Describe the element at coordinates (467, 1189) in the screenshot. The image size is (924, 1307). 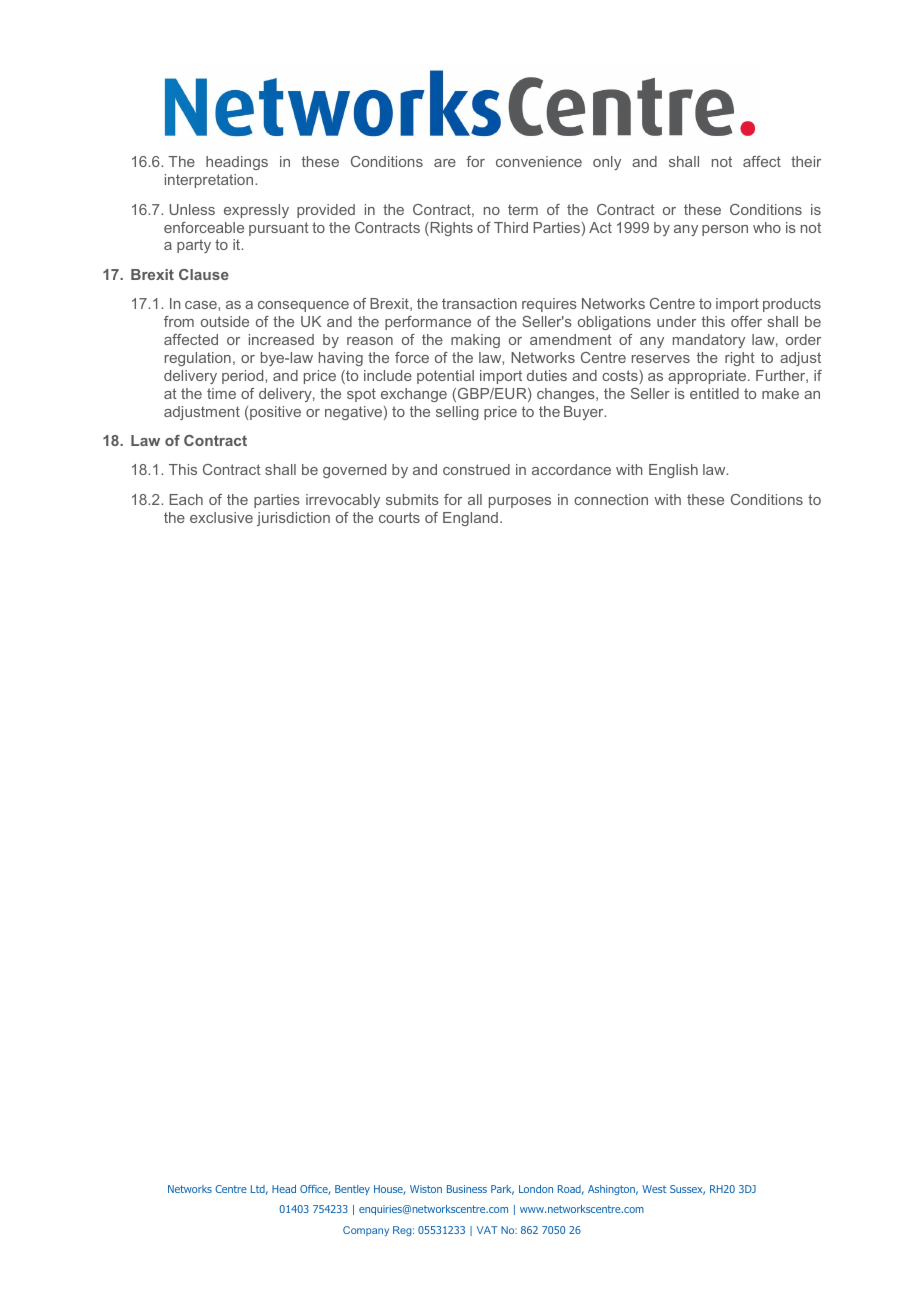
I see `Business` at that location.
